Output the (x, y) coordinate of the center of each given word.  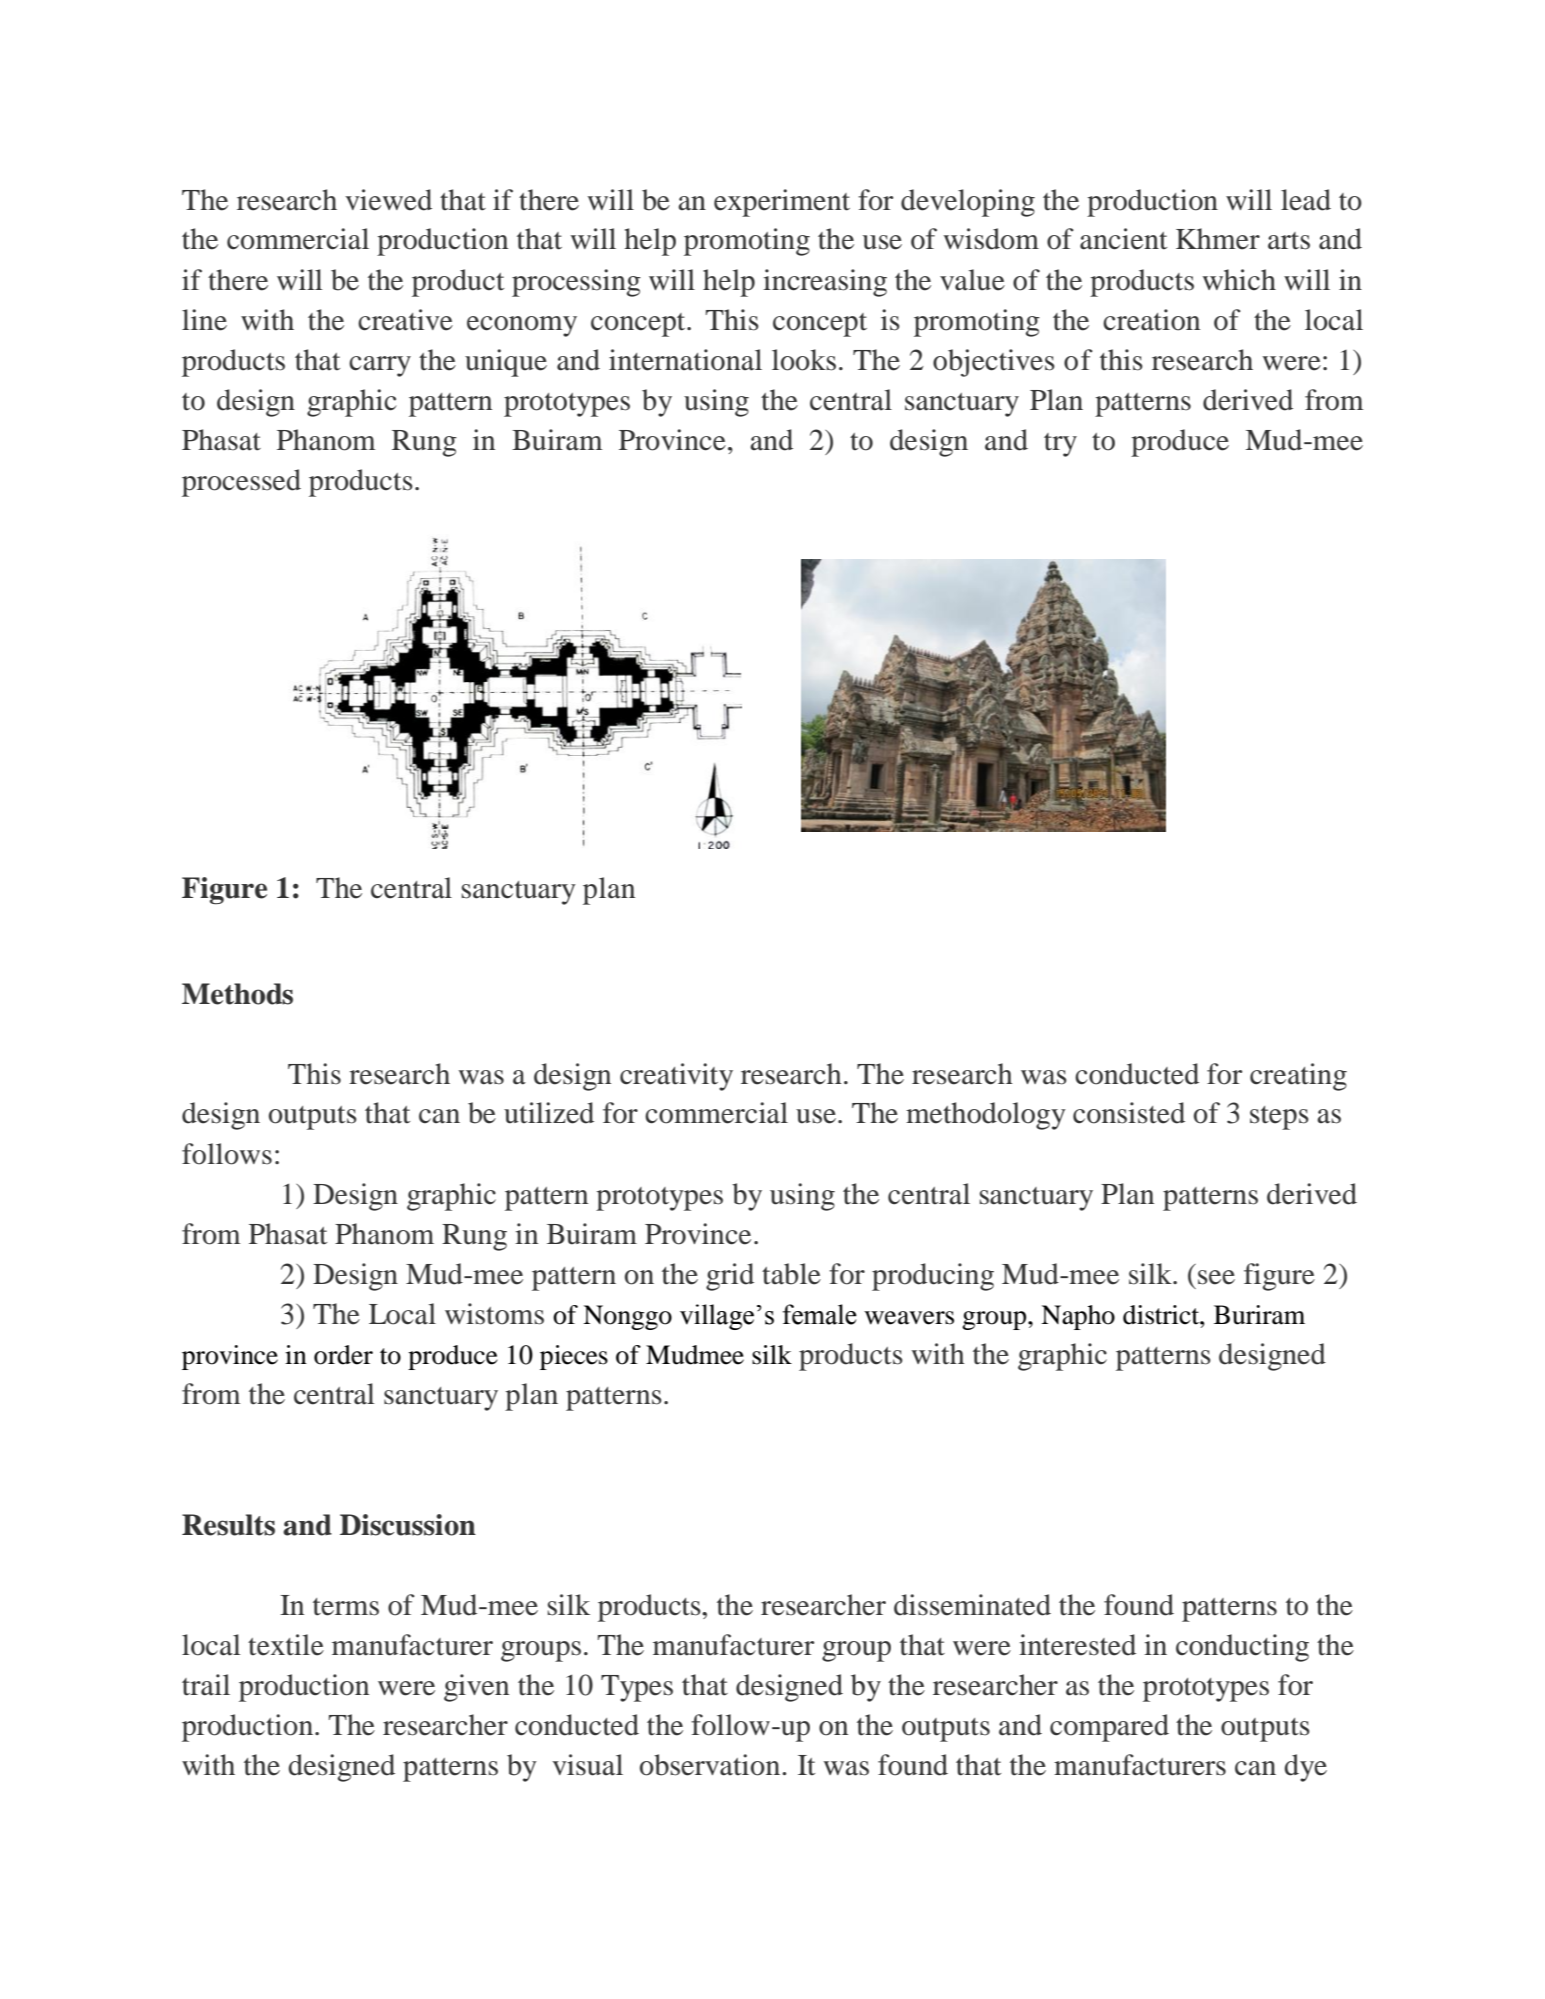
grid (730, 1277)
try (1060, 445)
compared (1109, 1728)
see (1216, 1277)
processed (241, 483)
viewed (388, 200)
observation (711, 1765)
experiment (782, 203)
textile (286, 1645)
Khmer (1218, 239)
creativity (676, 1077)
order (343, 1355)
